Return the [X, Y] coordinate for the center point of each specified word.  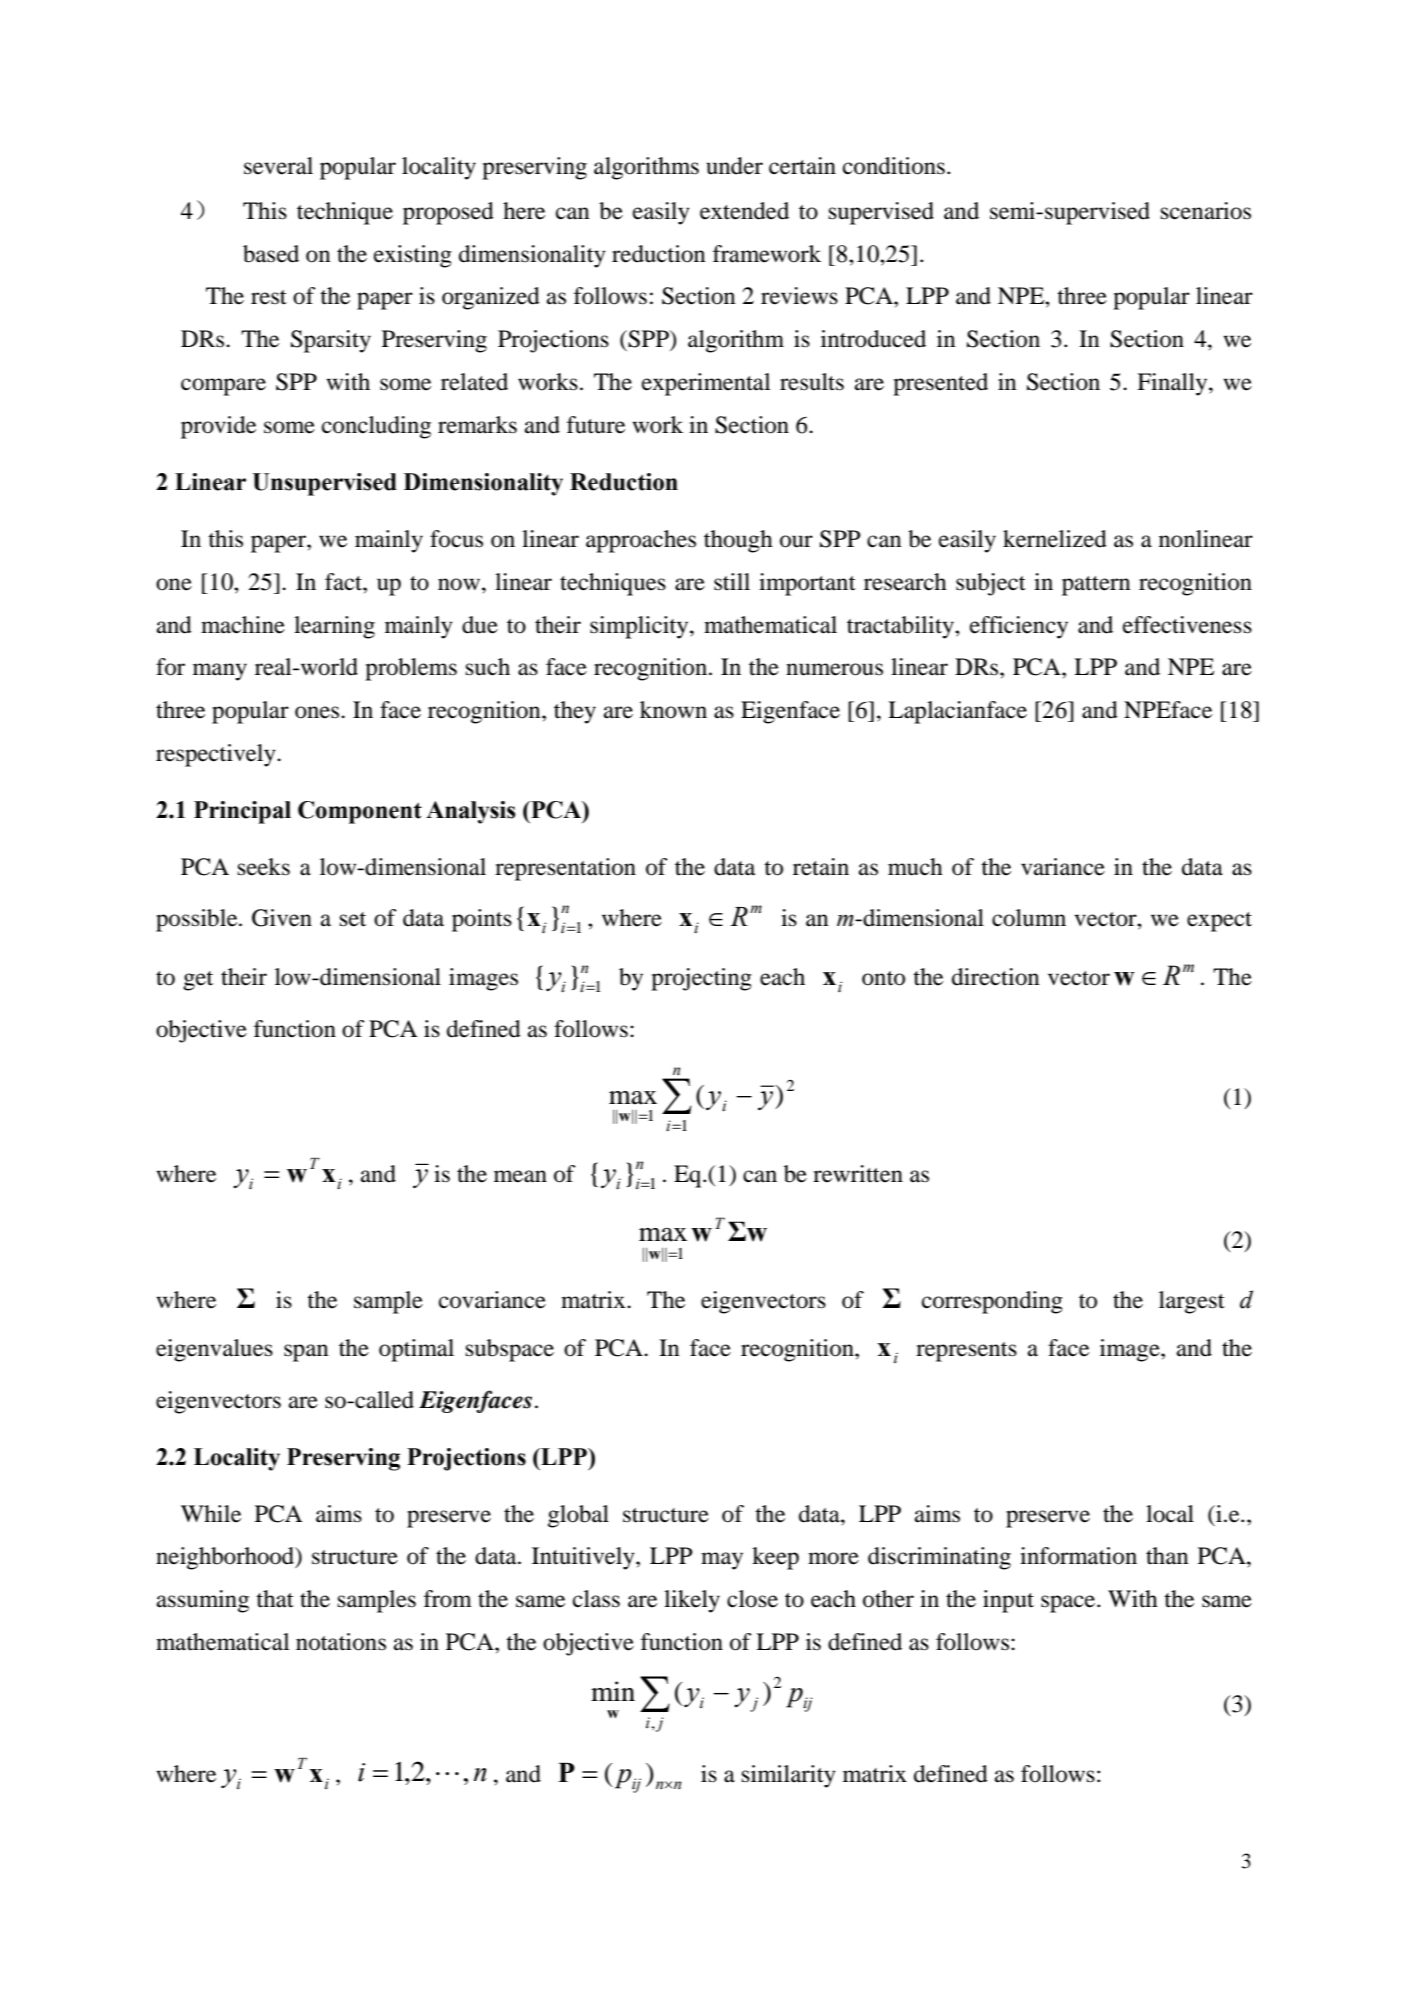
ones [318, 712]
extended [744, 211]
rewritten [858, 1174]
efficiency [1019, 627]
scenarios [1206, 211]
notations [341, 1642]
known [673, 710]
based [271, 254]
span [306, 1353]
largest [1192, 1302]
